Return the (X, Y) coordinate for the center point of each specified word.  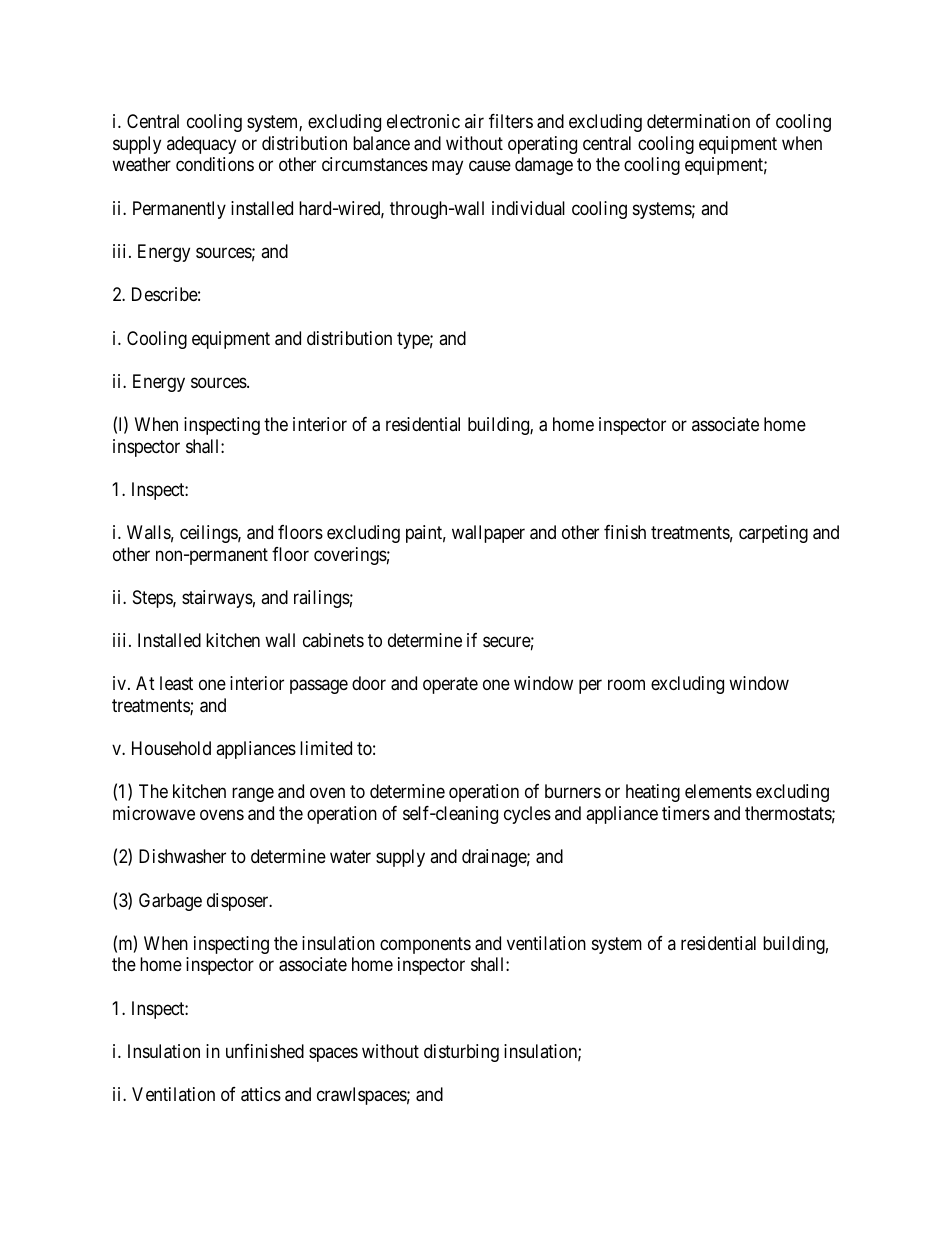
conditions (215, 164)
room (626, 685)
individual (528, 208)
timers (686, 813)
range (253, 795)
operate (450, 686)
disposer (239, 902)
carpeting (773, 534)
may (447, 168)
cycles (527, 815)
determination (698, 121)
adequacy (201, 145)
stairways (217, 599)
